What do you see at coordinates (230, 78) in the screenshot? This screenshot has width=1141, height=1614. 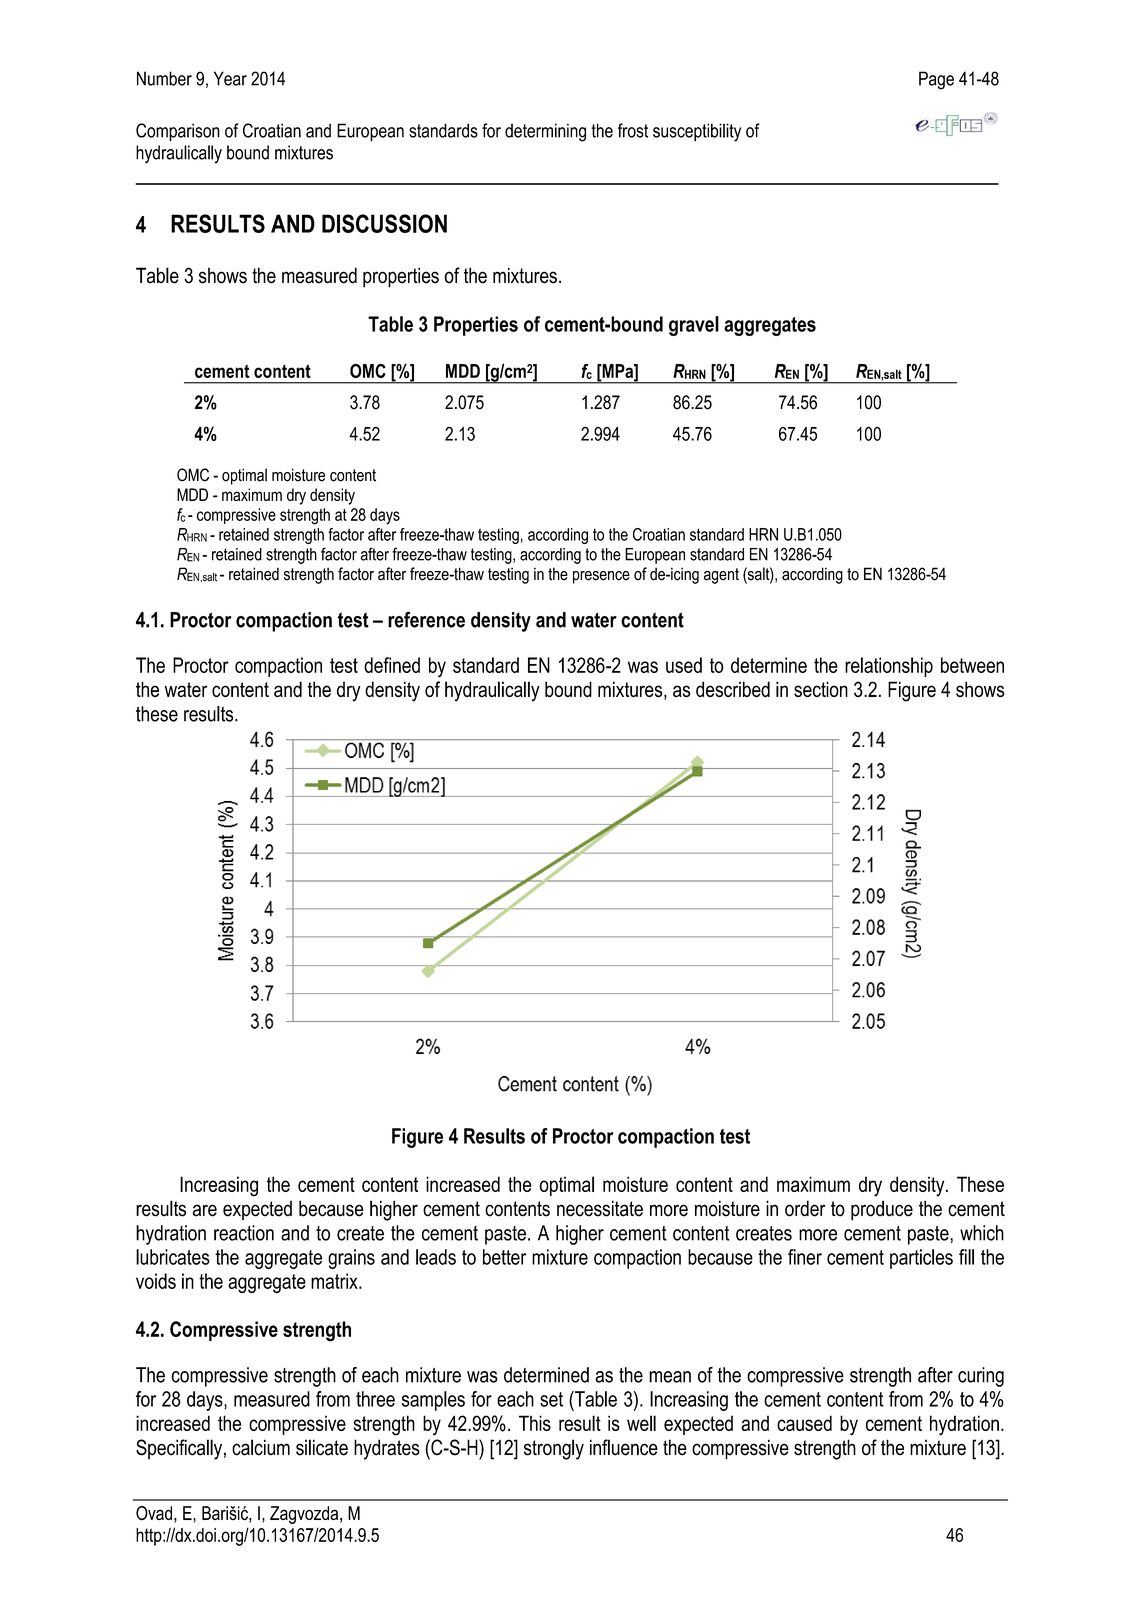 I see `Year` at bounding box center [230, 78].
